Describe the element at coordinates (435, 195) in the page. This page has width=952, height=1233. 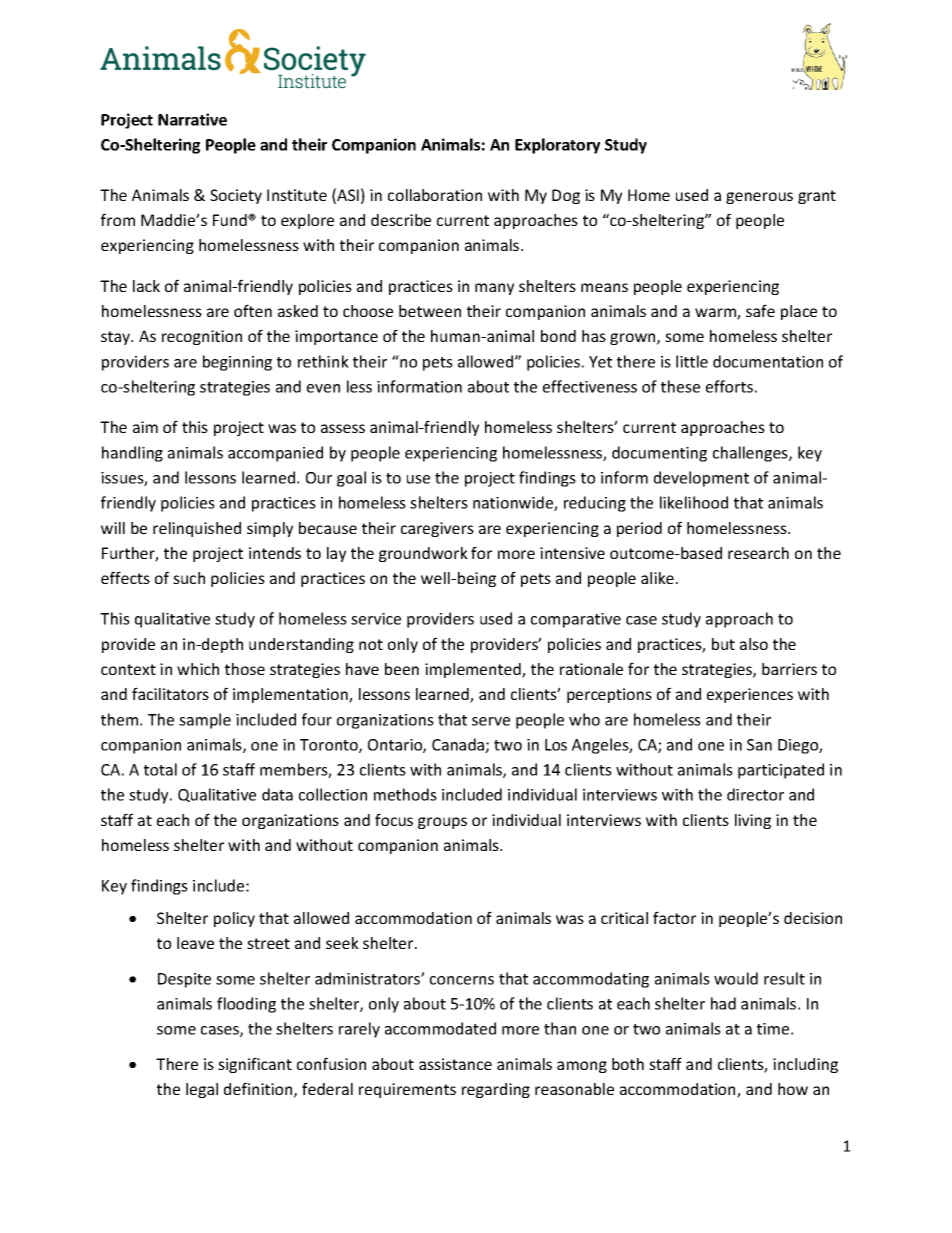
I see `collaboration` at that location.
